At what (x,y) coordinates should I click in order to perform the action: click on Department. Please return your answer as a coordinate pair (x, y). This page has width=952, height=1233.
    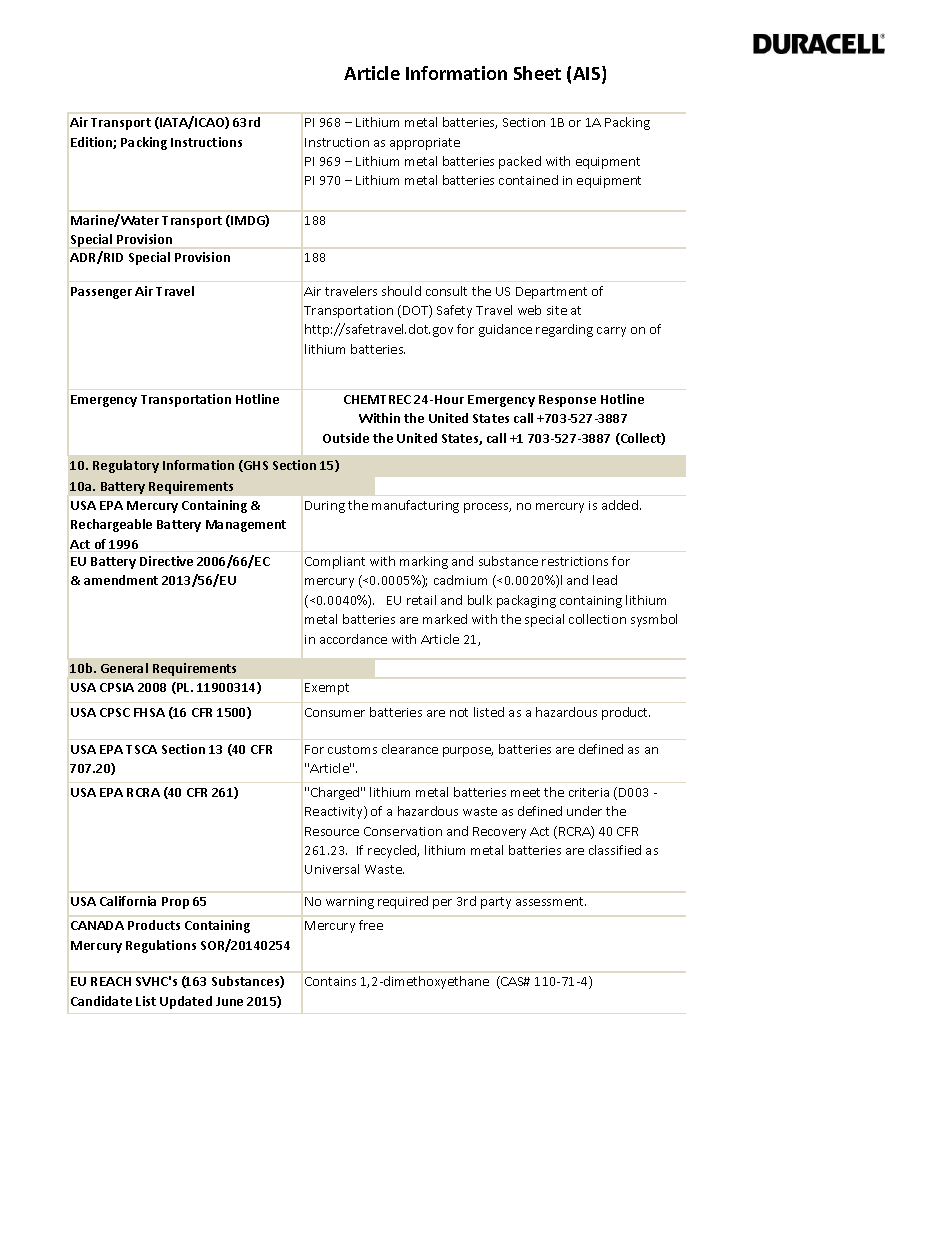
    Looking at the image, I should click on (551, 293).
